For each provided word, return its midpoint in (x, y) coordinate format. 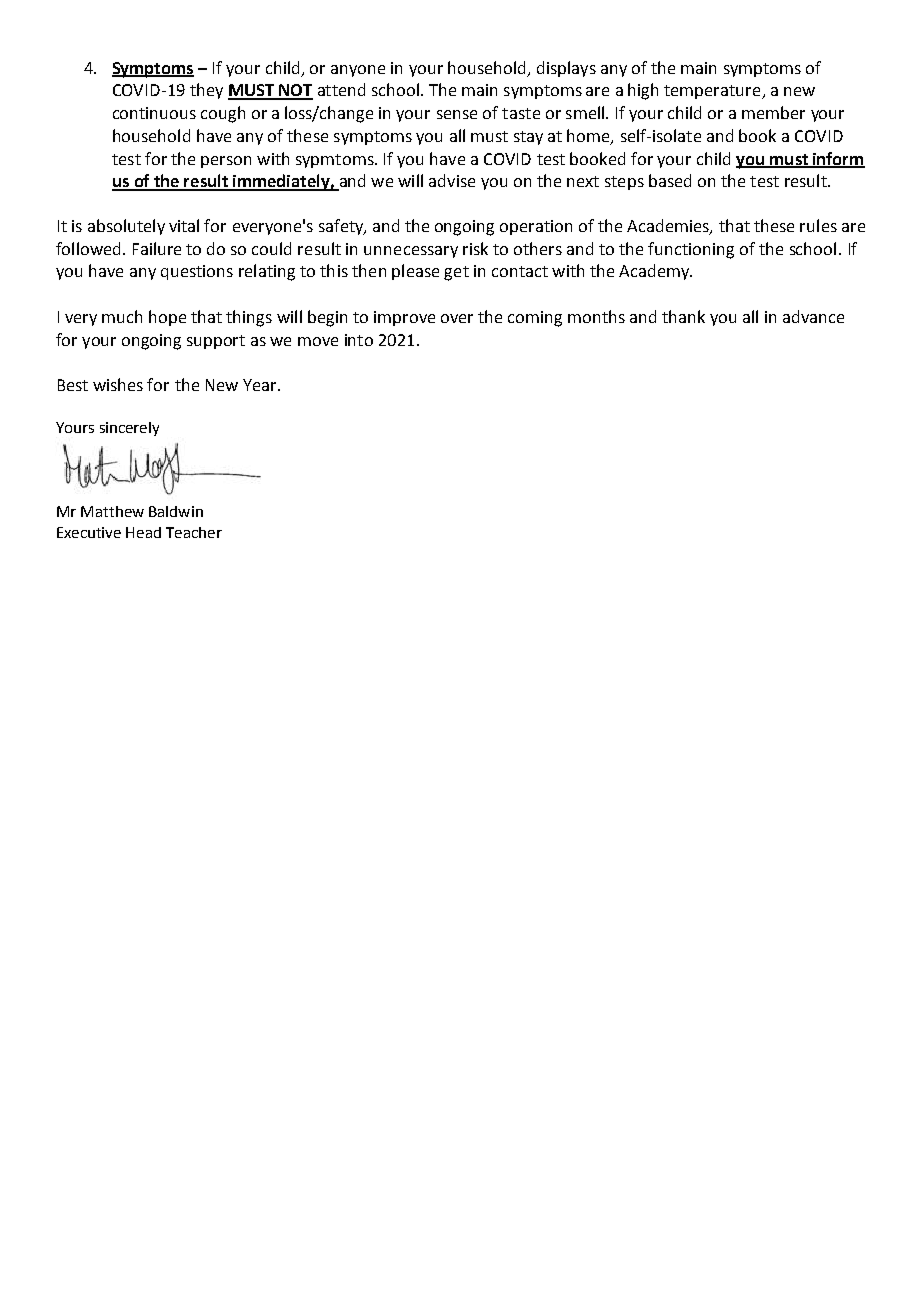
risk (475, 248)
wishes (118, 384)
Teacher (194, 532)
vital (184, 225)
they (206, 91)
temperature (713, 92)
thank (683, 316)
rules (818, 225)
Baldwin (176, 511)
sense (457, 114)
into (359, 340)
